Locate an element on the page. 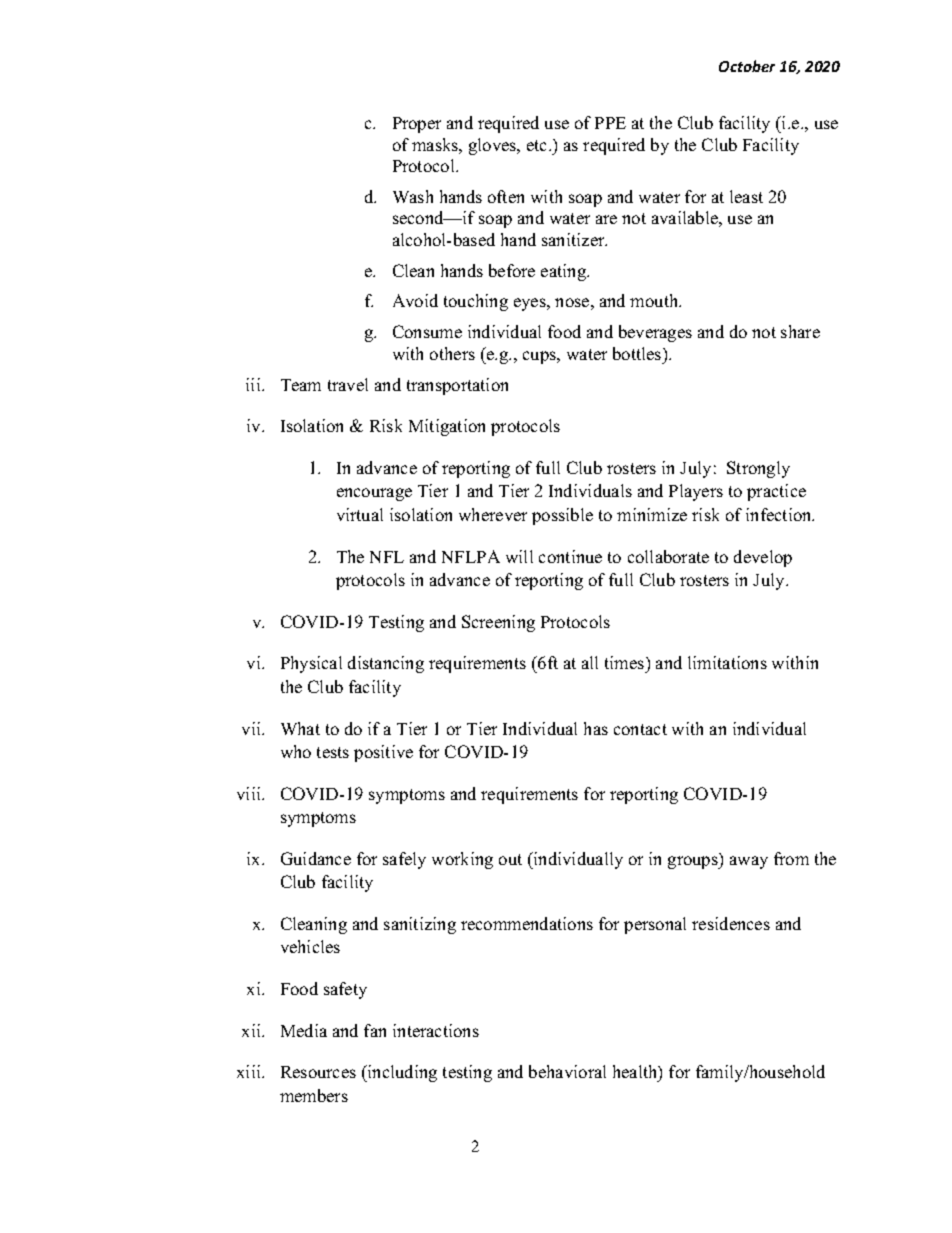  October is located at coordinates (747, 66).
